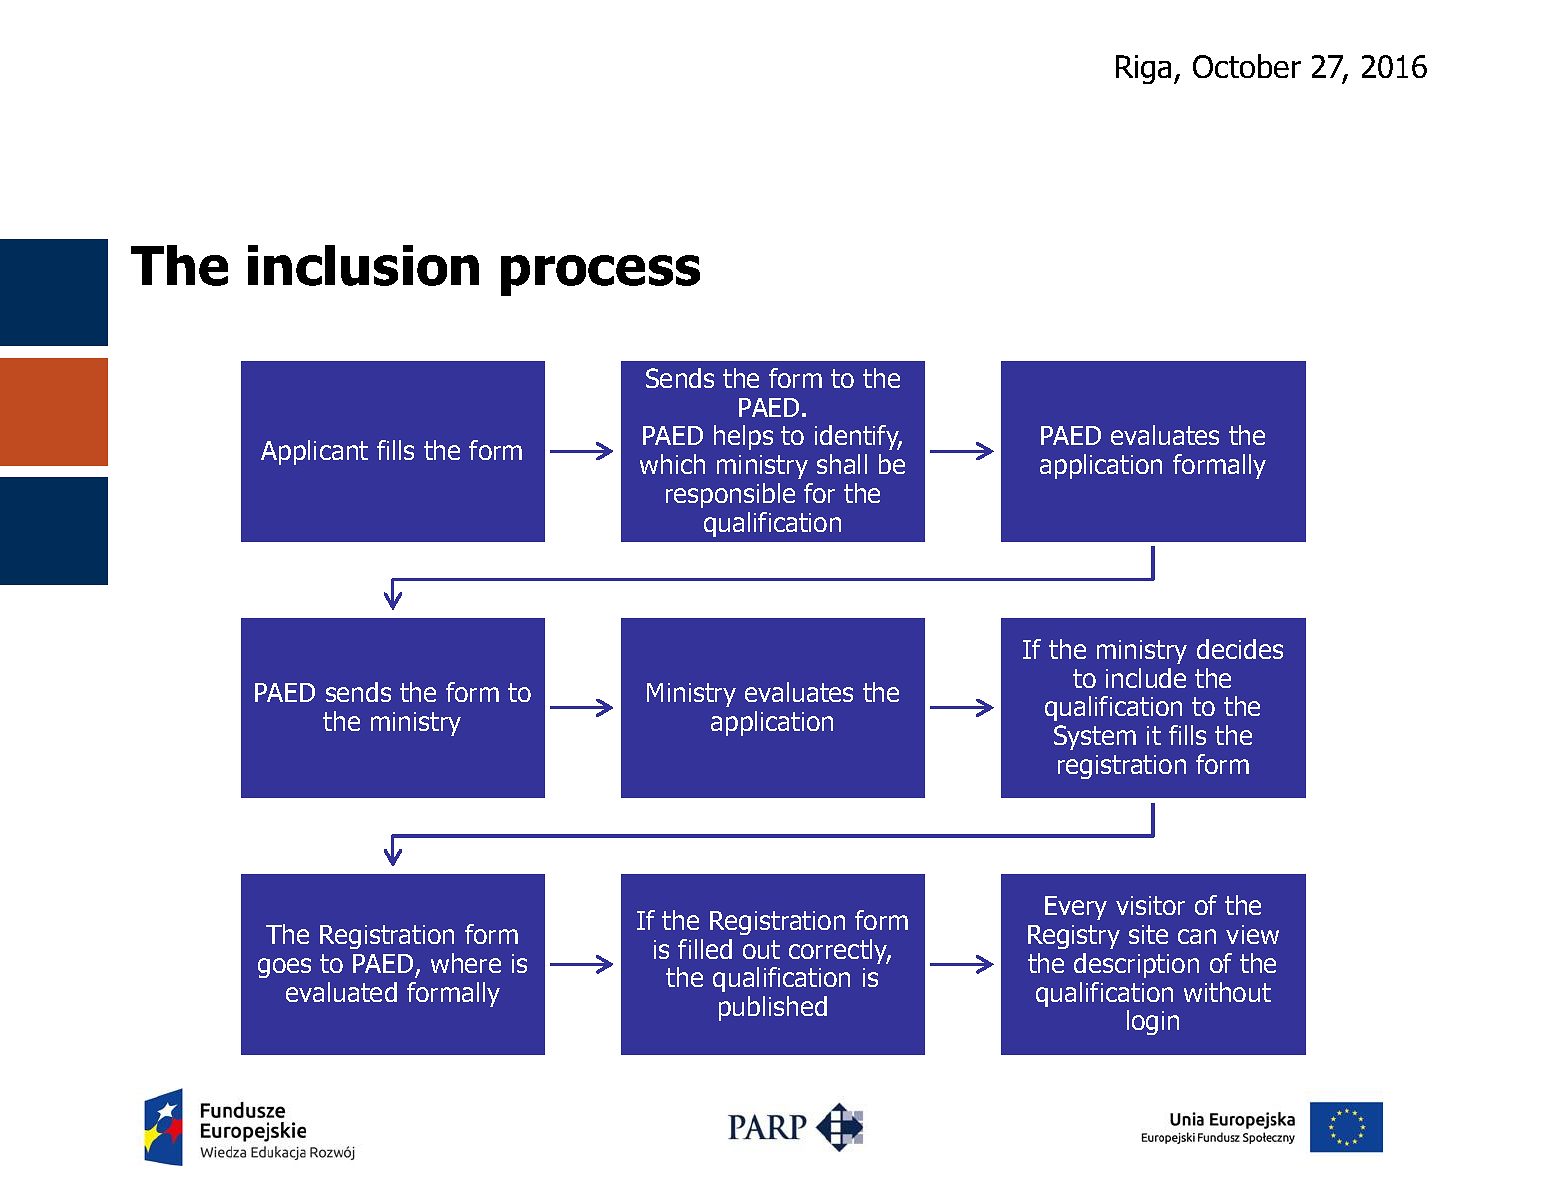 The height and width of the screenshot is (1190, 1546). What do you see at coordinates (858, 437) in the screenshot?
I see `identify` at bounding box center [858, 437].
